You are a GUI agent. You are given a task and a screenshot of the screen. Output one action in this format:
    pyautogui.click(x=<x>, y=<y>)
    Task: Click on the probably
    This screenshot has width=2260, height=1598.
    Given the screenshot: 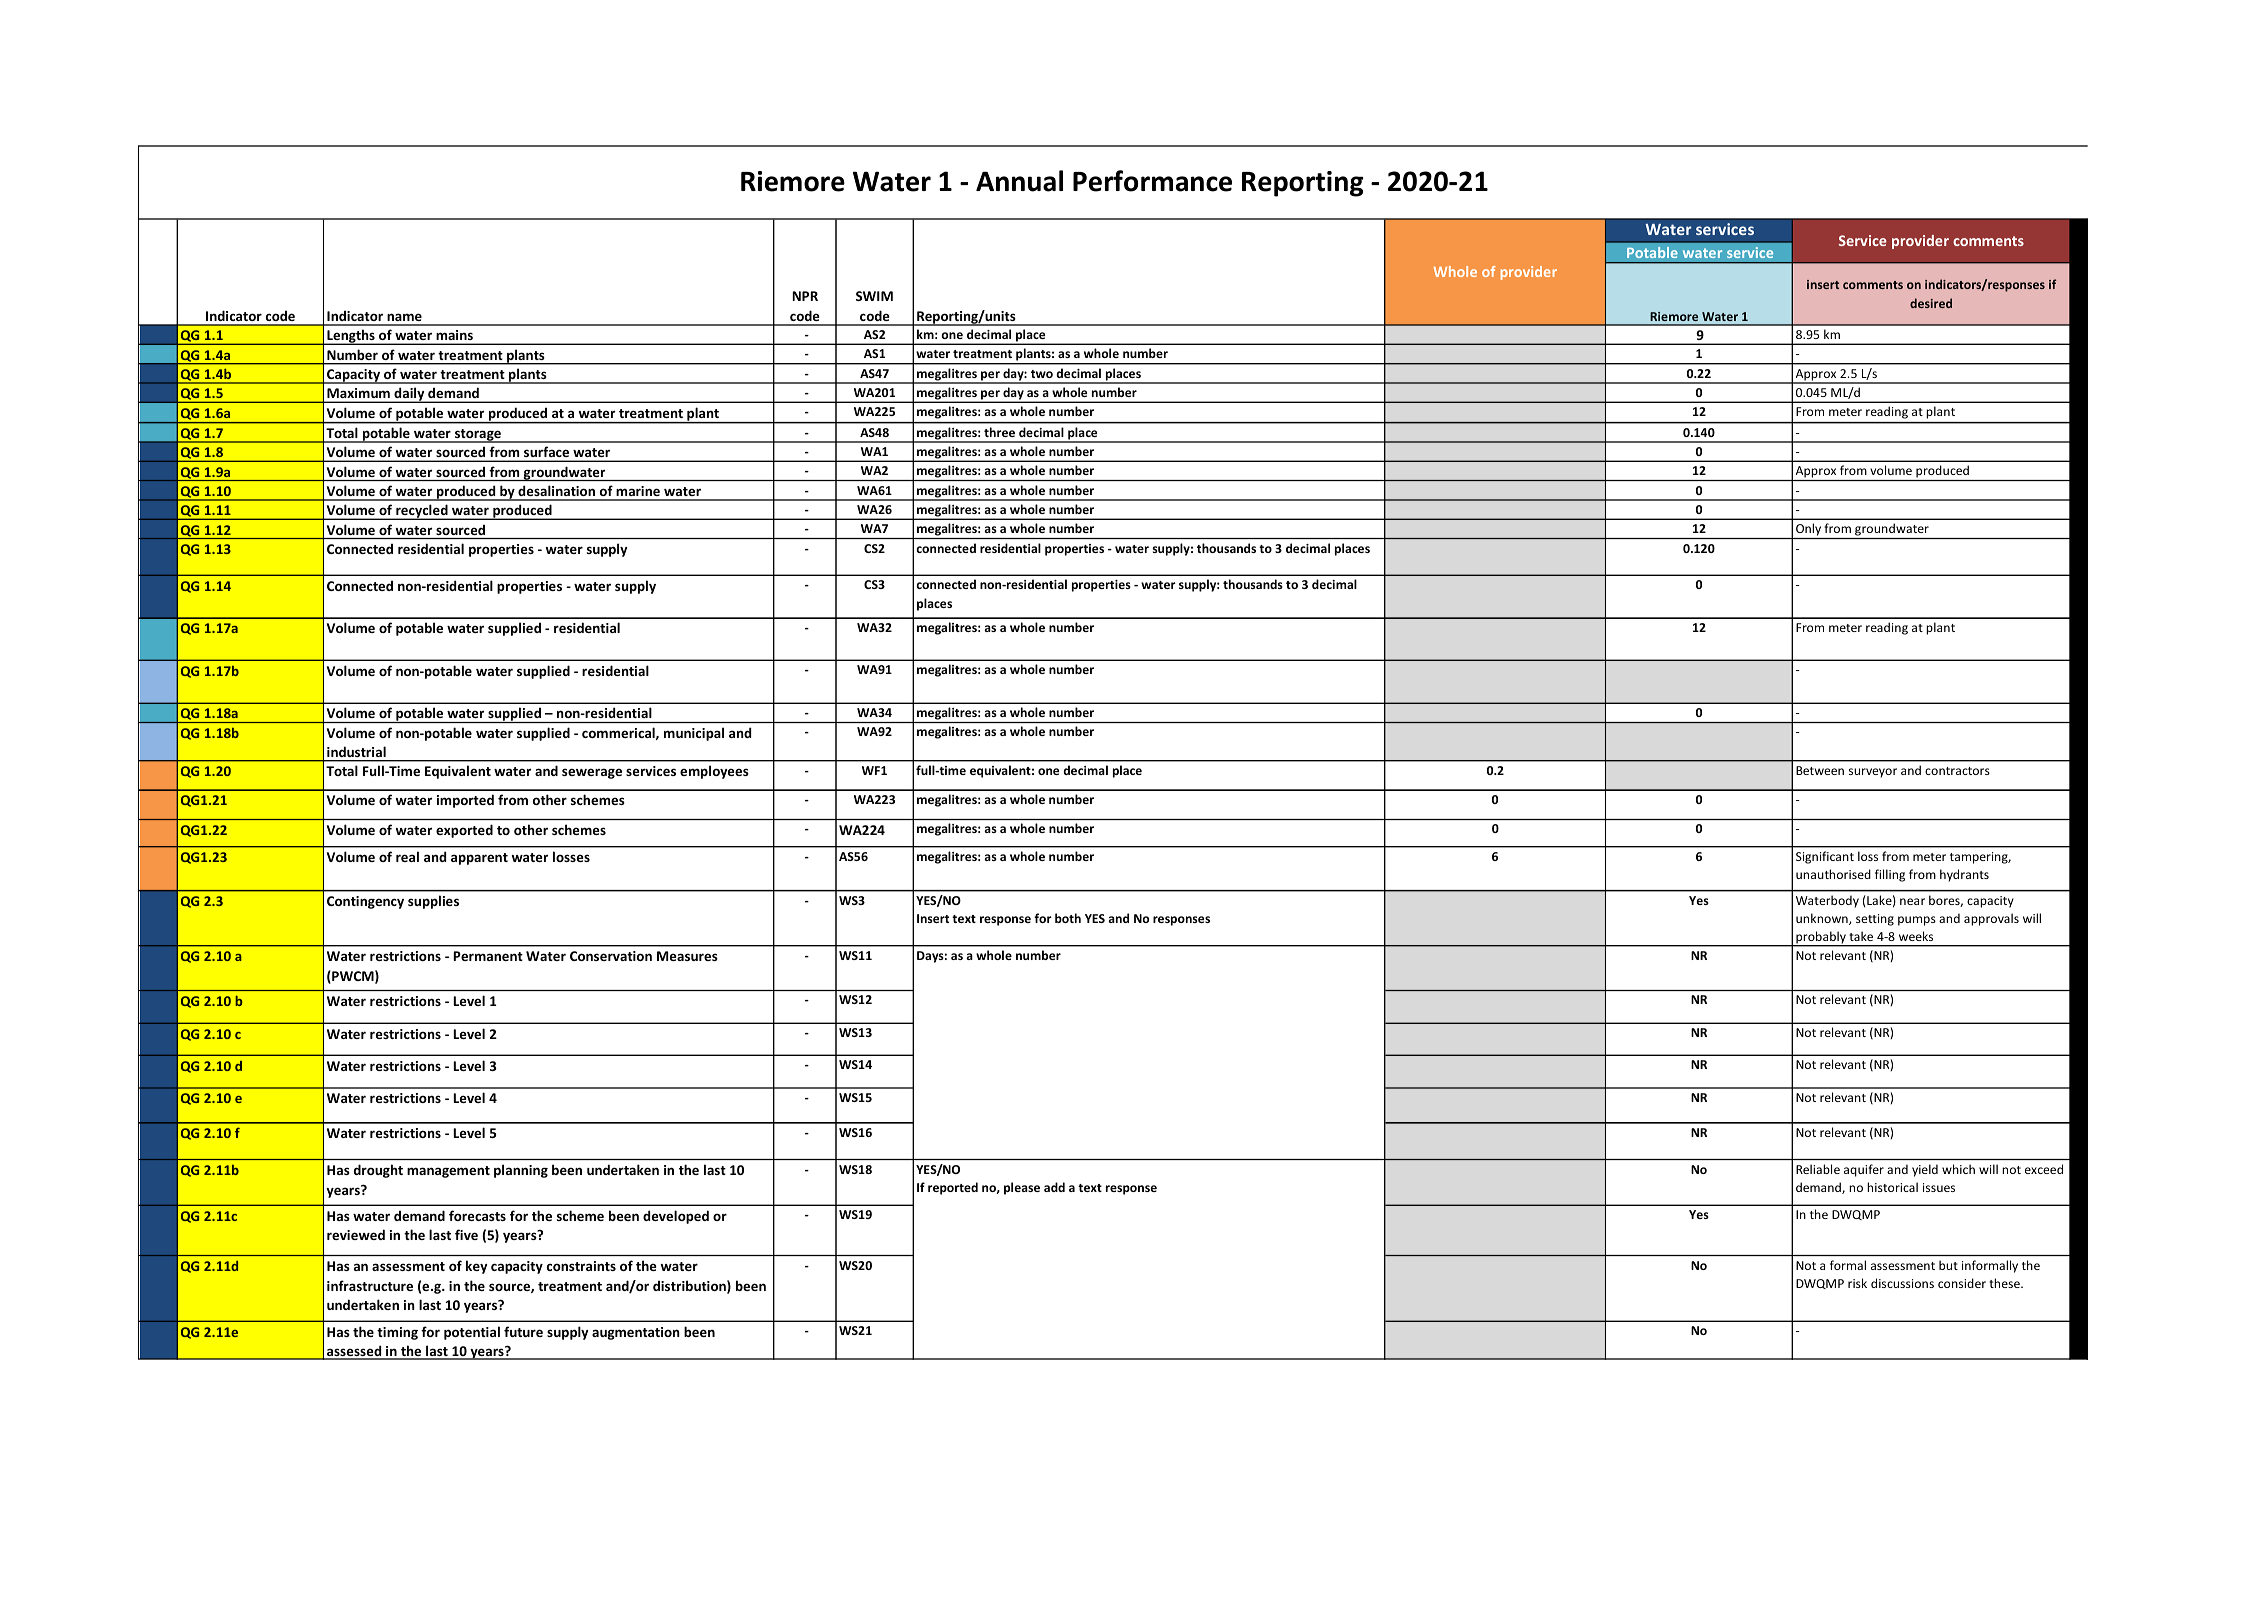 What is the action you would take?
    pyautogui.click(x=1821, y=939)
